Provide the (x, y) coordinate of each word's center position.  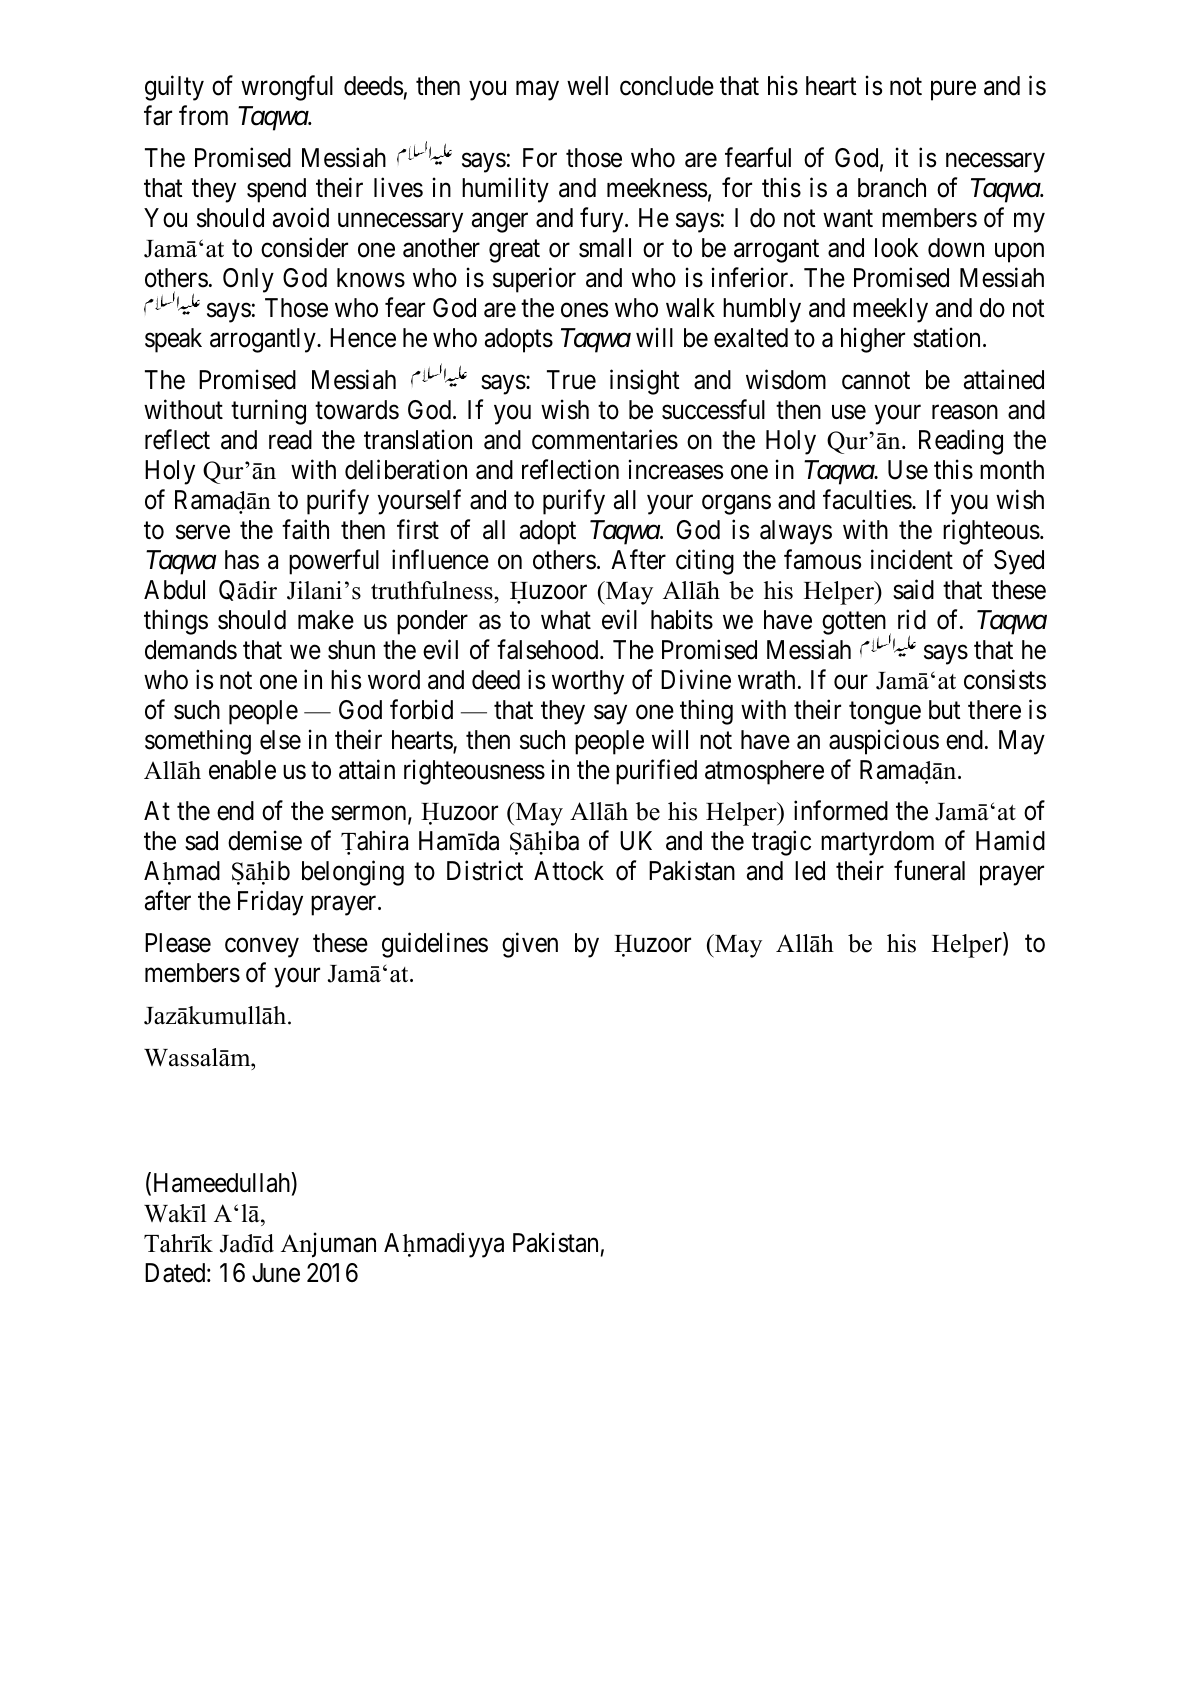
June (276, 1273)
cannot (876, 381)
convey (262, 948)
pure (953, 91)
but (945, 710)
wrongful (287, 88)
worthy (588, 682)
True (571, 380)
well (587, 86)
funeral (929, 871)
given (530, 945)
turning (268, 412)
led (810, 871)
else (280, 740)
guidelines (435, 945)
